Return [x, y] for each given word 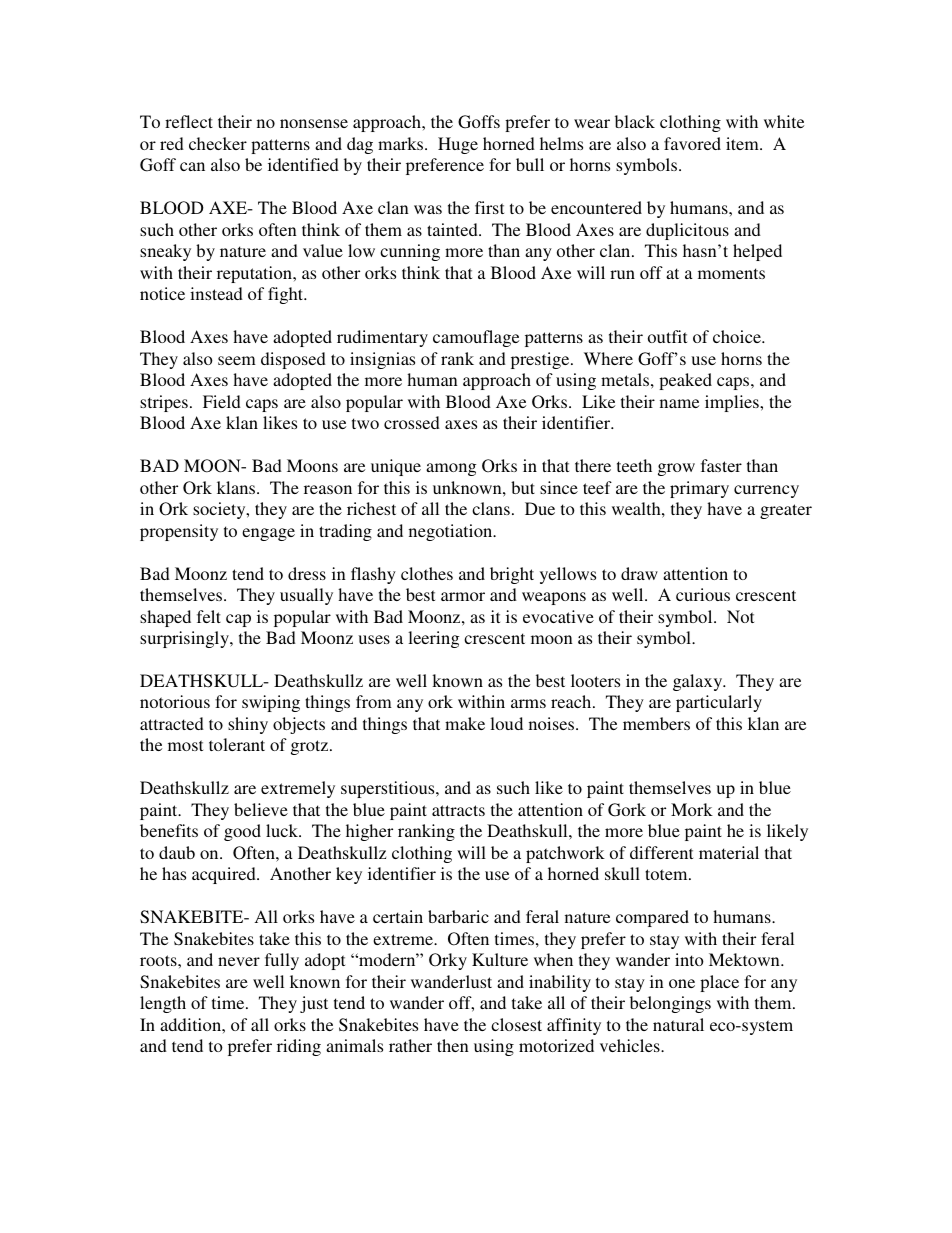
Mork [692, 809]
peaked [685, 381]
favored [692, 143]
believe [261, 809]
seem [237, 360]
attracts [458, 810]
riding [299, 1047]
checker [218, 143]
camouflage [476, 338]
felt [209, 616]
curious [703, 594]
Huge [458, 145]
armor [463, 596]
